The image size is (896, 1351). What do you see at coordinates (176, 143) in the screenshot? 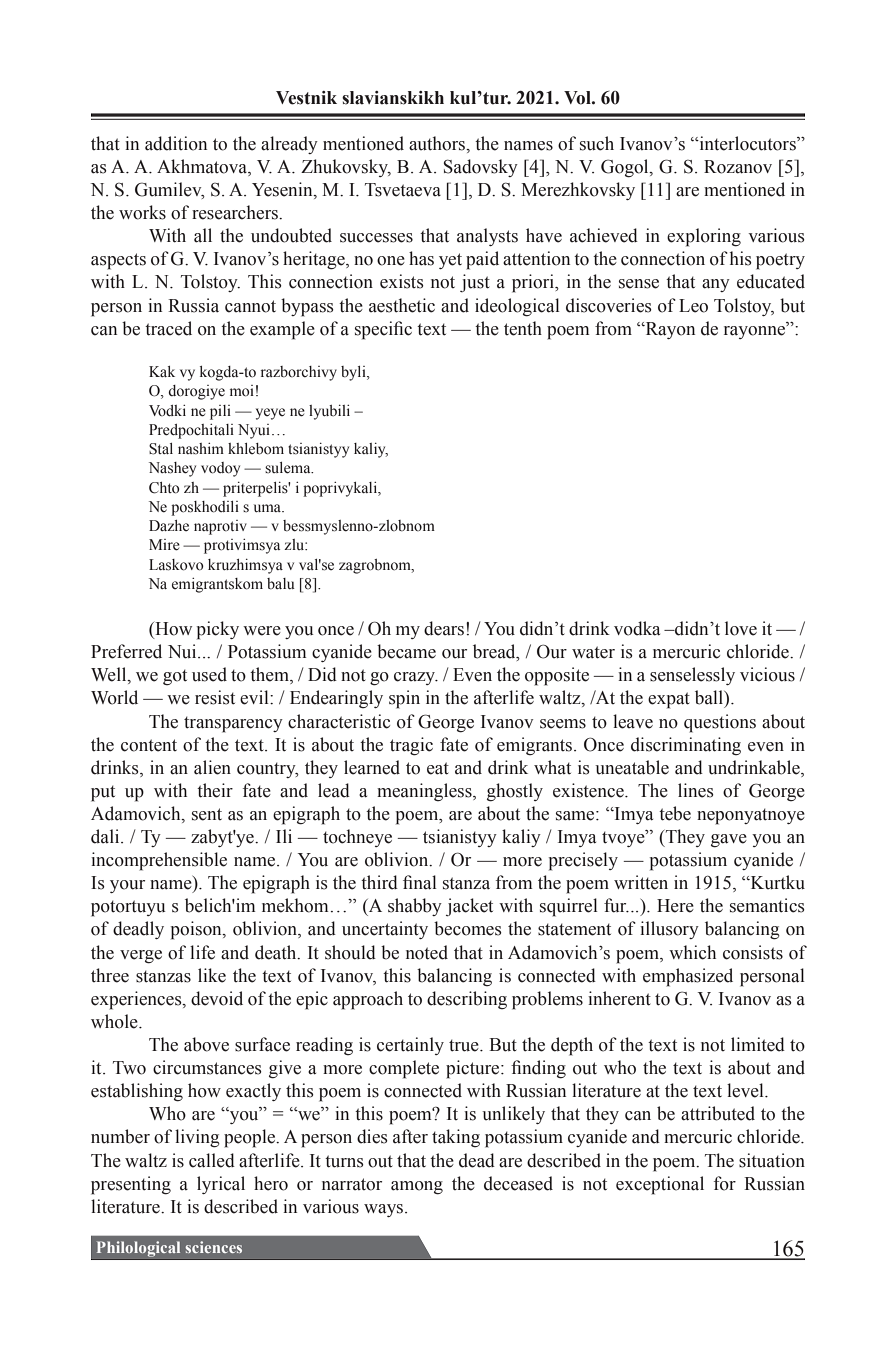
I see `addition` at bounding box center [176, 143].
